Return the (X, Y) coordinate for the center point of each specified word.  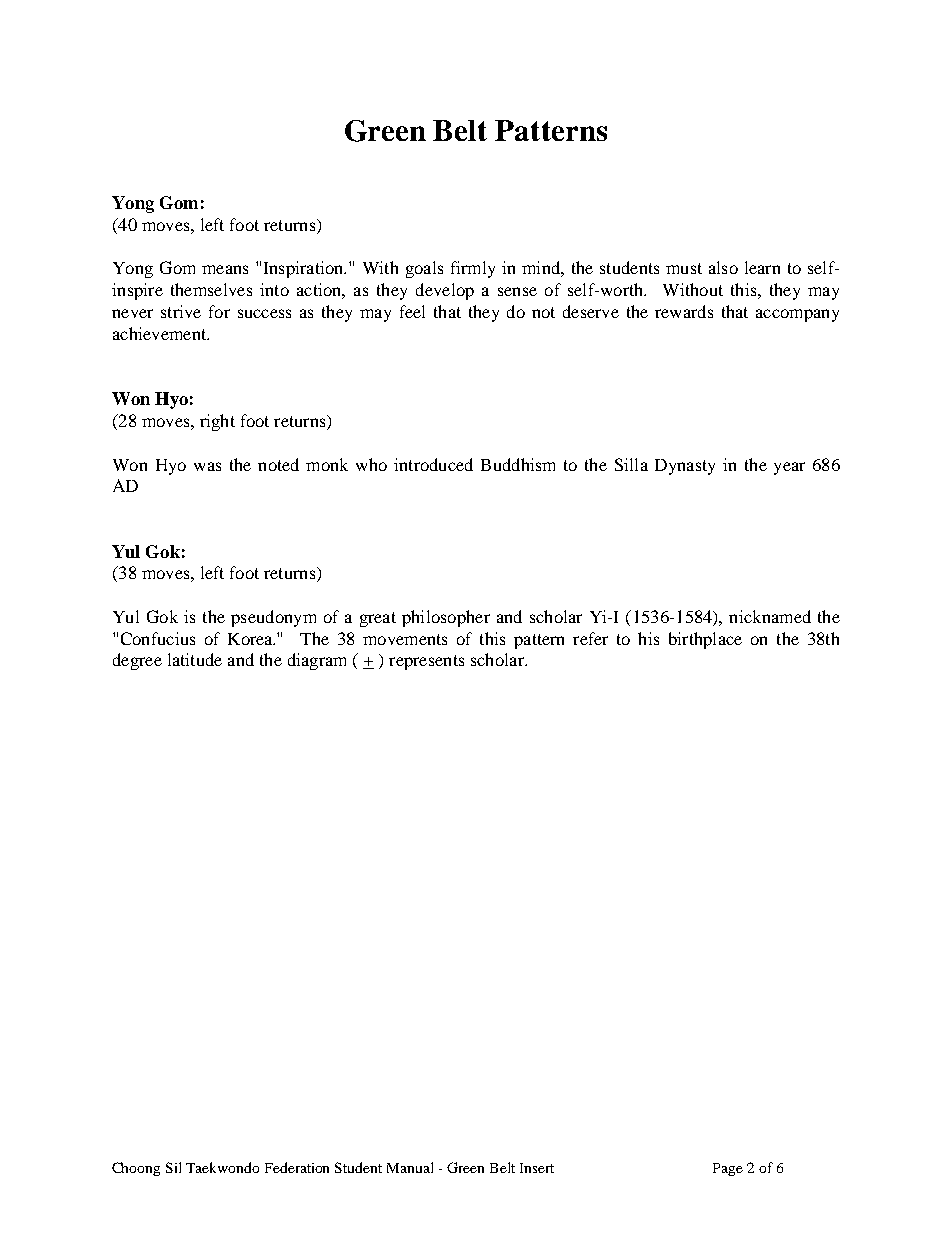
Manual (410, 1167)
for (219, 311)
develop (445, 291)
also (723, 267)
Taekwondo (222, 1167)
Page (728, 1169)
